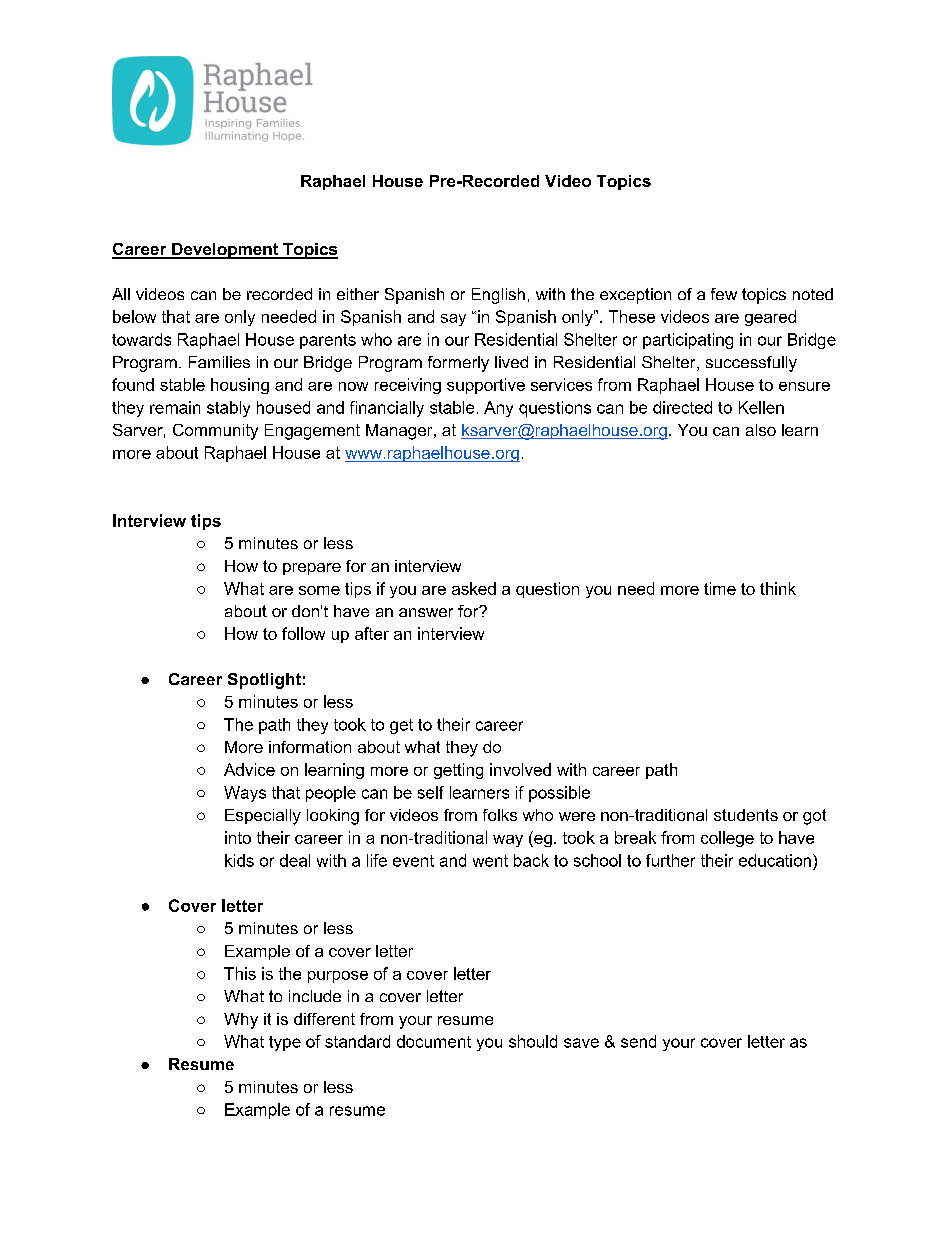 This screenshot has width=952, height=1233. Describe the element at coordinates (724, 294) in the screenshot. I see `few` at that location.
